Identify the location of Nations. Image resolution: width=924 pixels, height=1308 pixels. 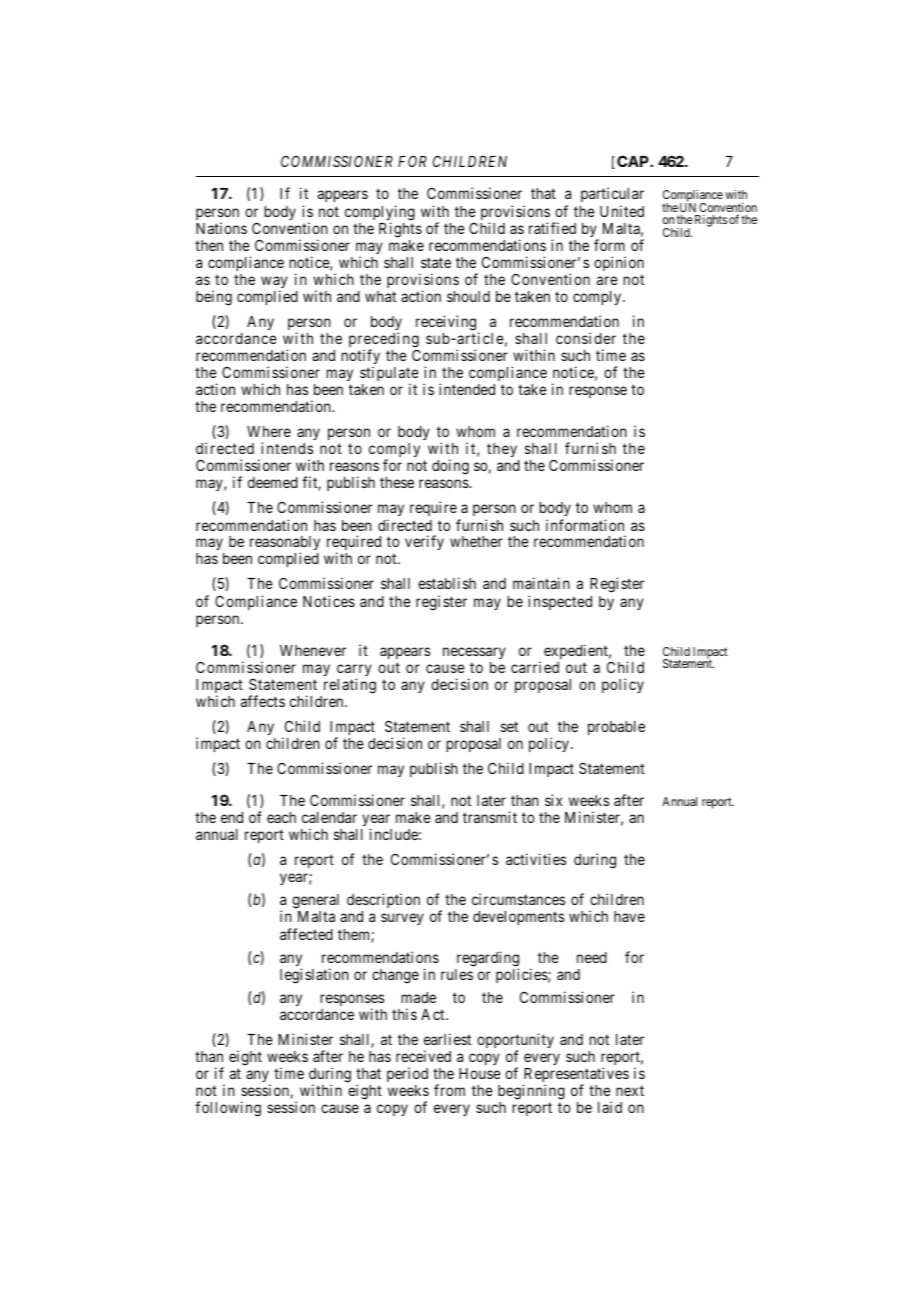
(221, 228).
